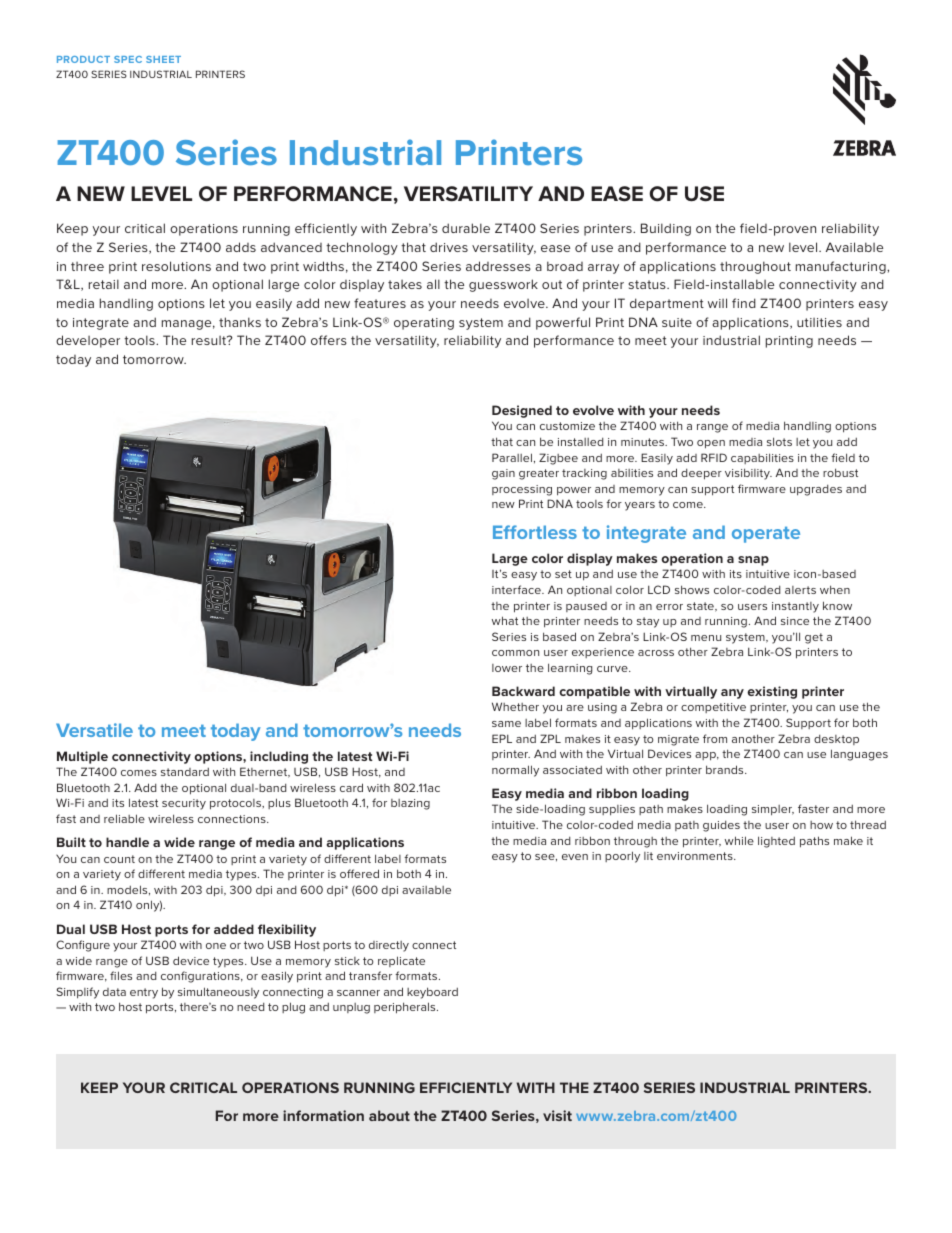 The height and width of the page is (1233, 952). Describe the element at coordinates (466, 228) in the page. I see `durable` at that location.
